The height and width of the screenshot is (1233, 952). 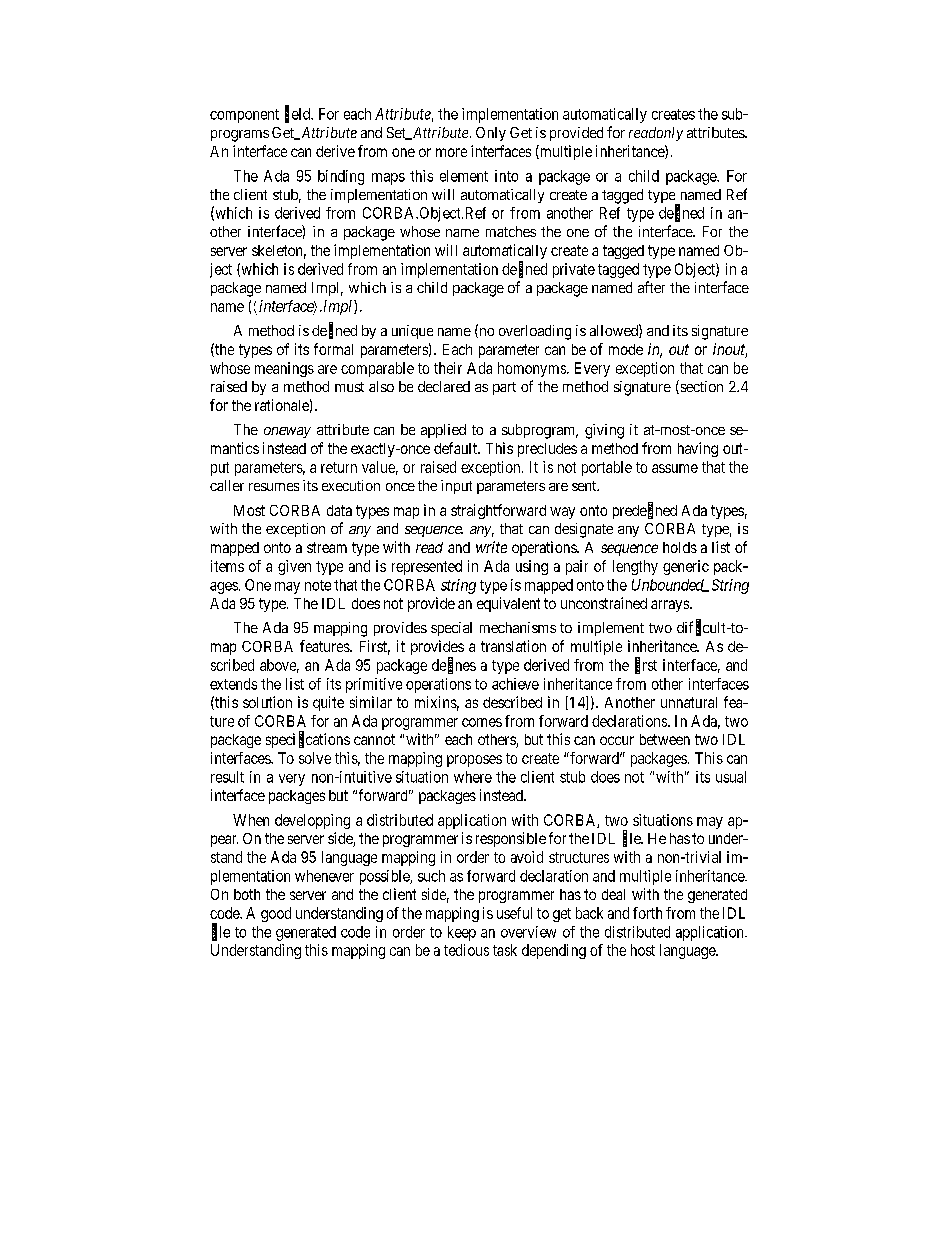 I want to click on good, so click(x=276, y=914).
